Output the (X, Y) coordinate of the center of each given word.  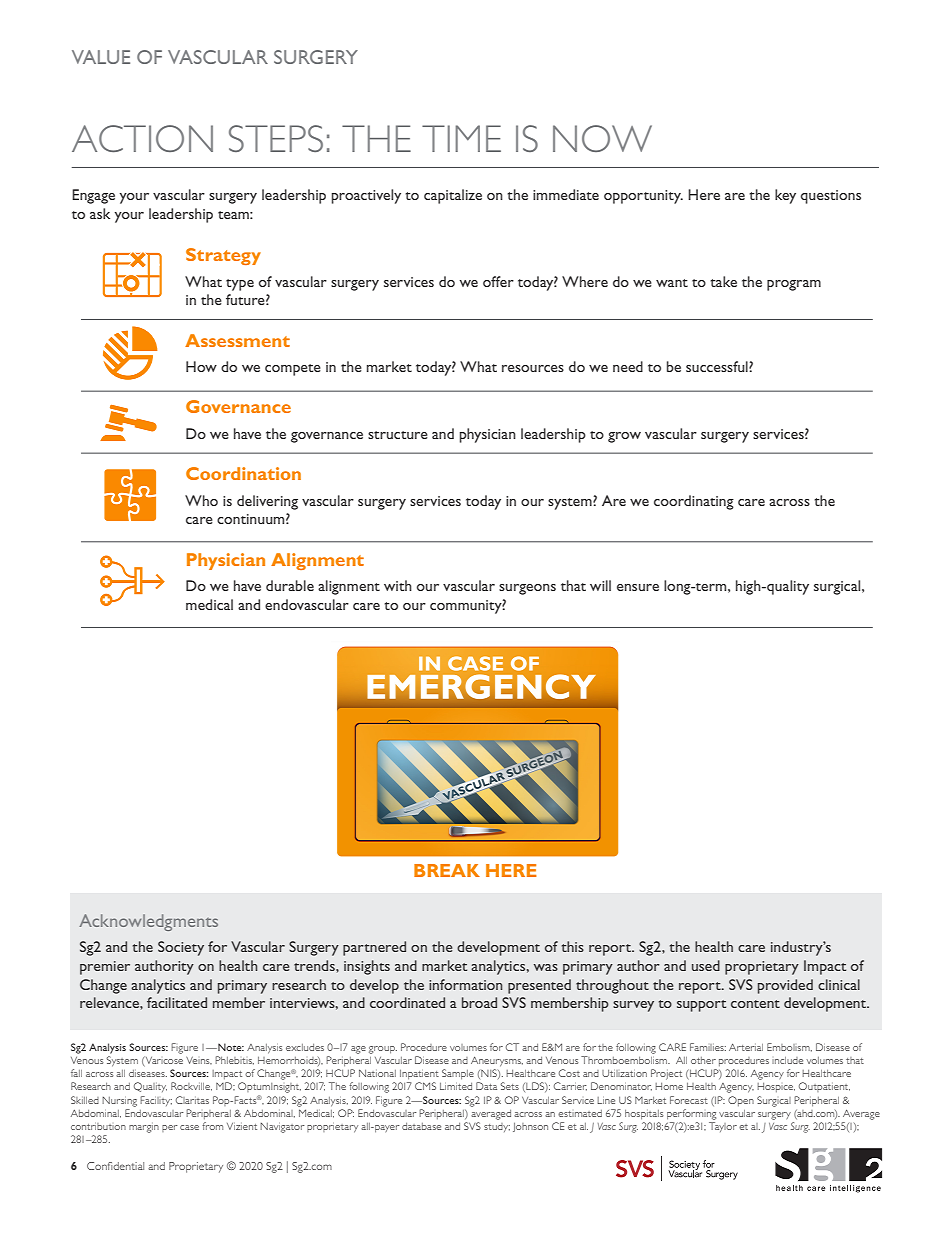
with (398, 585)
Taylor (723, 1127)
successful (718, 366)
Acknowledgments (148, 922)
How (201, 366)
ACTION (142, 138)
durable (290, 585)
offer (498, 281)
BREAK (447, 870)
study (497, 1127)
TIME (461, 138)
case (189, 1127)
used (706, 965)
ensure (638, 587)
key (785, 196)
